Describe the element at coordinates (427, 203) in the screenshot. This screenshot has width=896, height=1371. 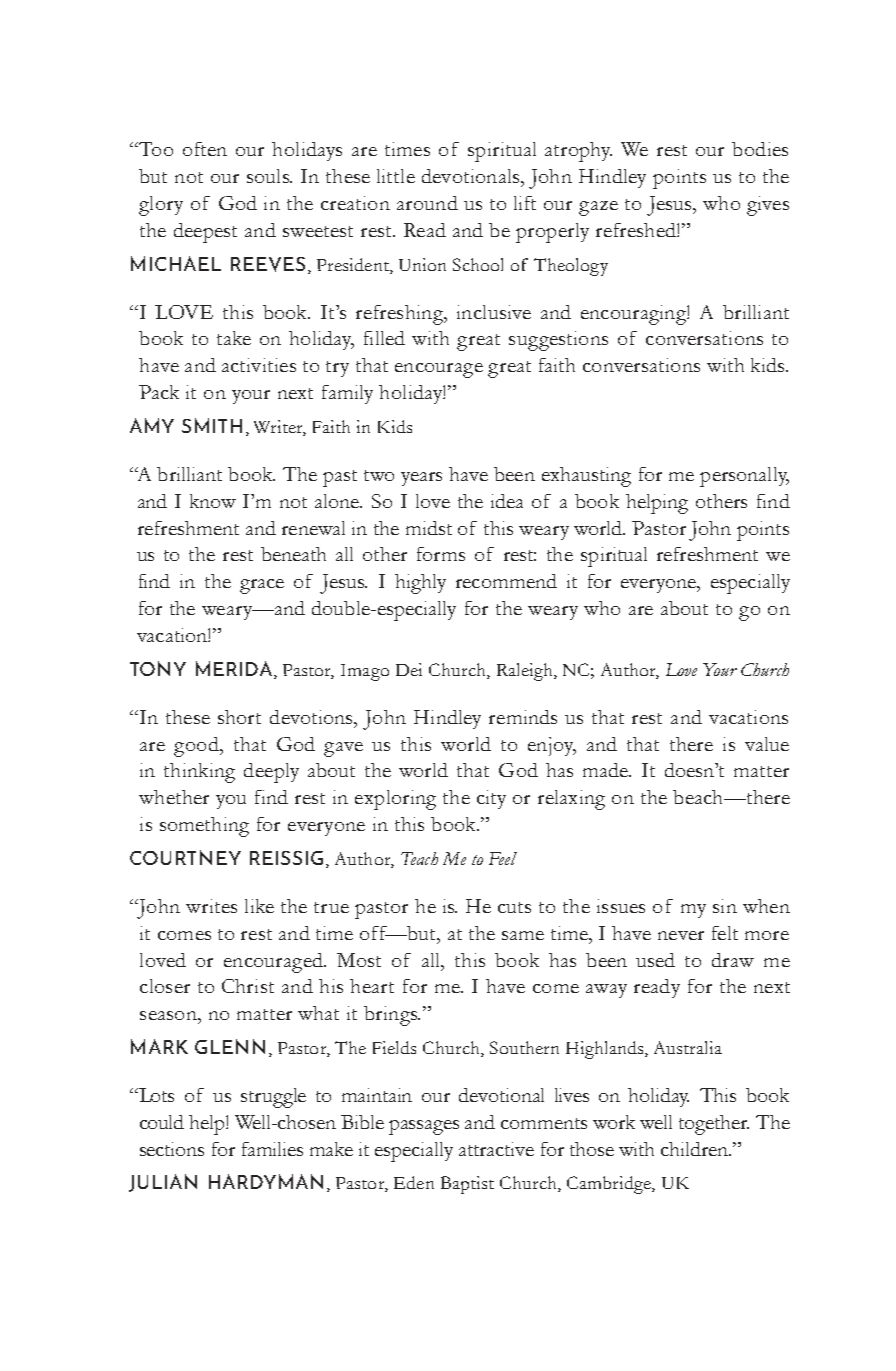
I see `around` at that location.
